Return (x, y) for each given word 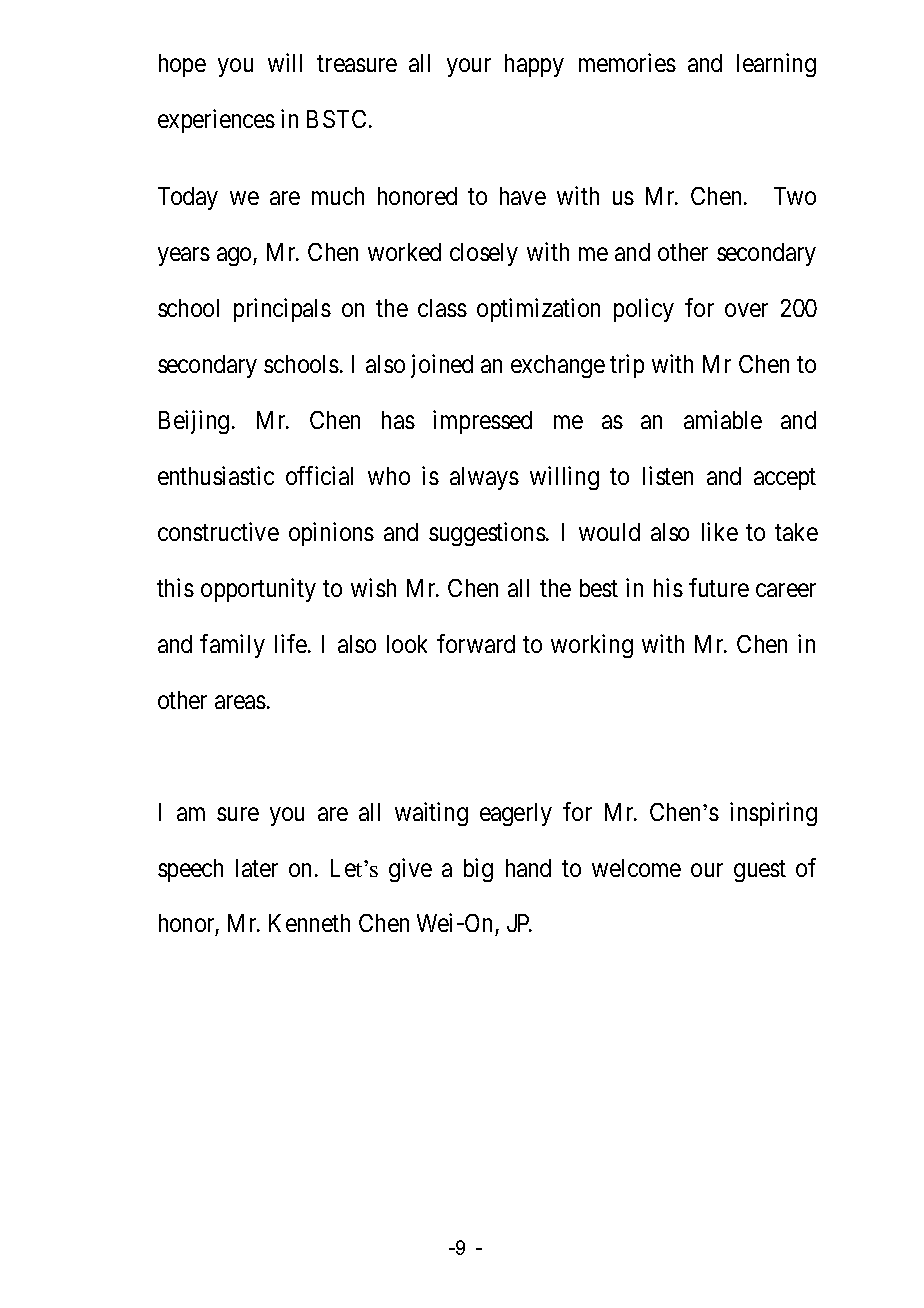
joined (442, 366)
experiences (216, 121)
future (719, 587)
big (478, 870)
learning (776, 65)
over (746, 310)
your (469, 67)
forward (476, 643)
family (232, 646)
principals (282, 310)
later (257, 868)
